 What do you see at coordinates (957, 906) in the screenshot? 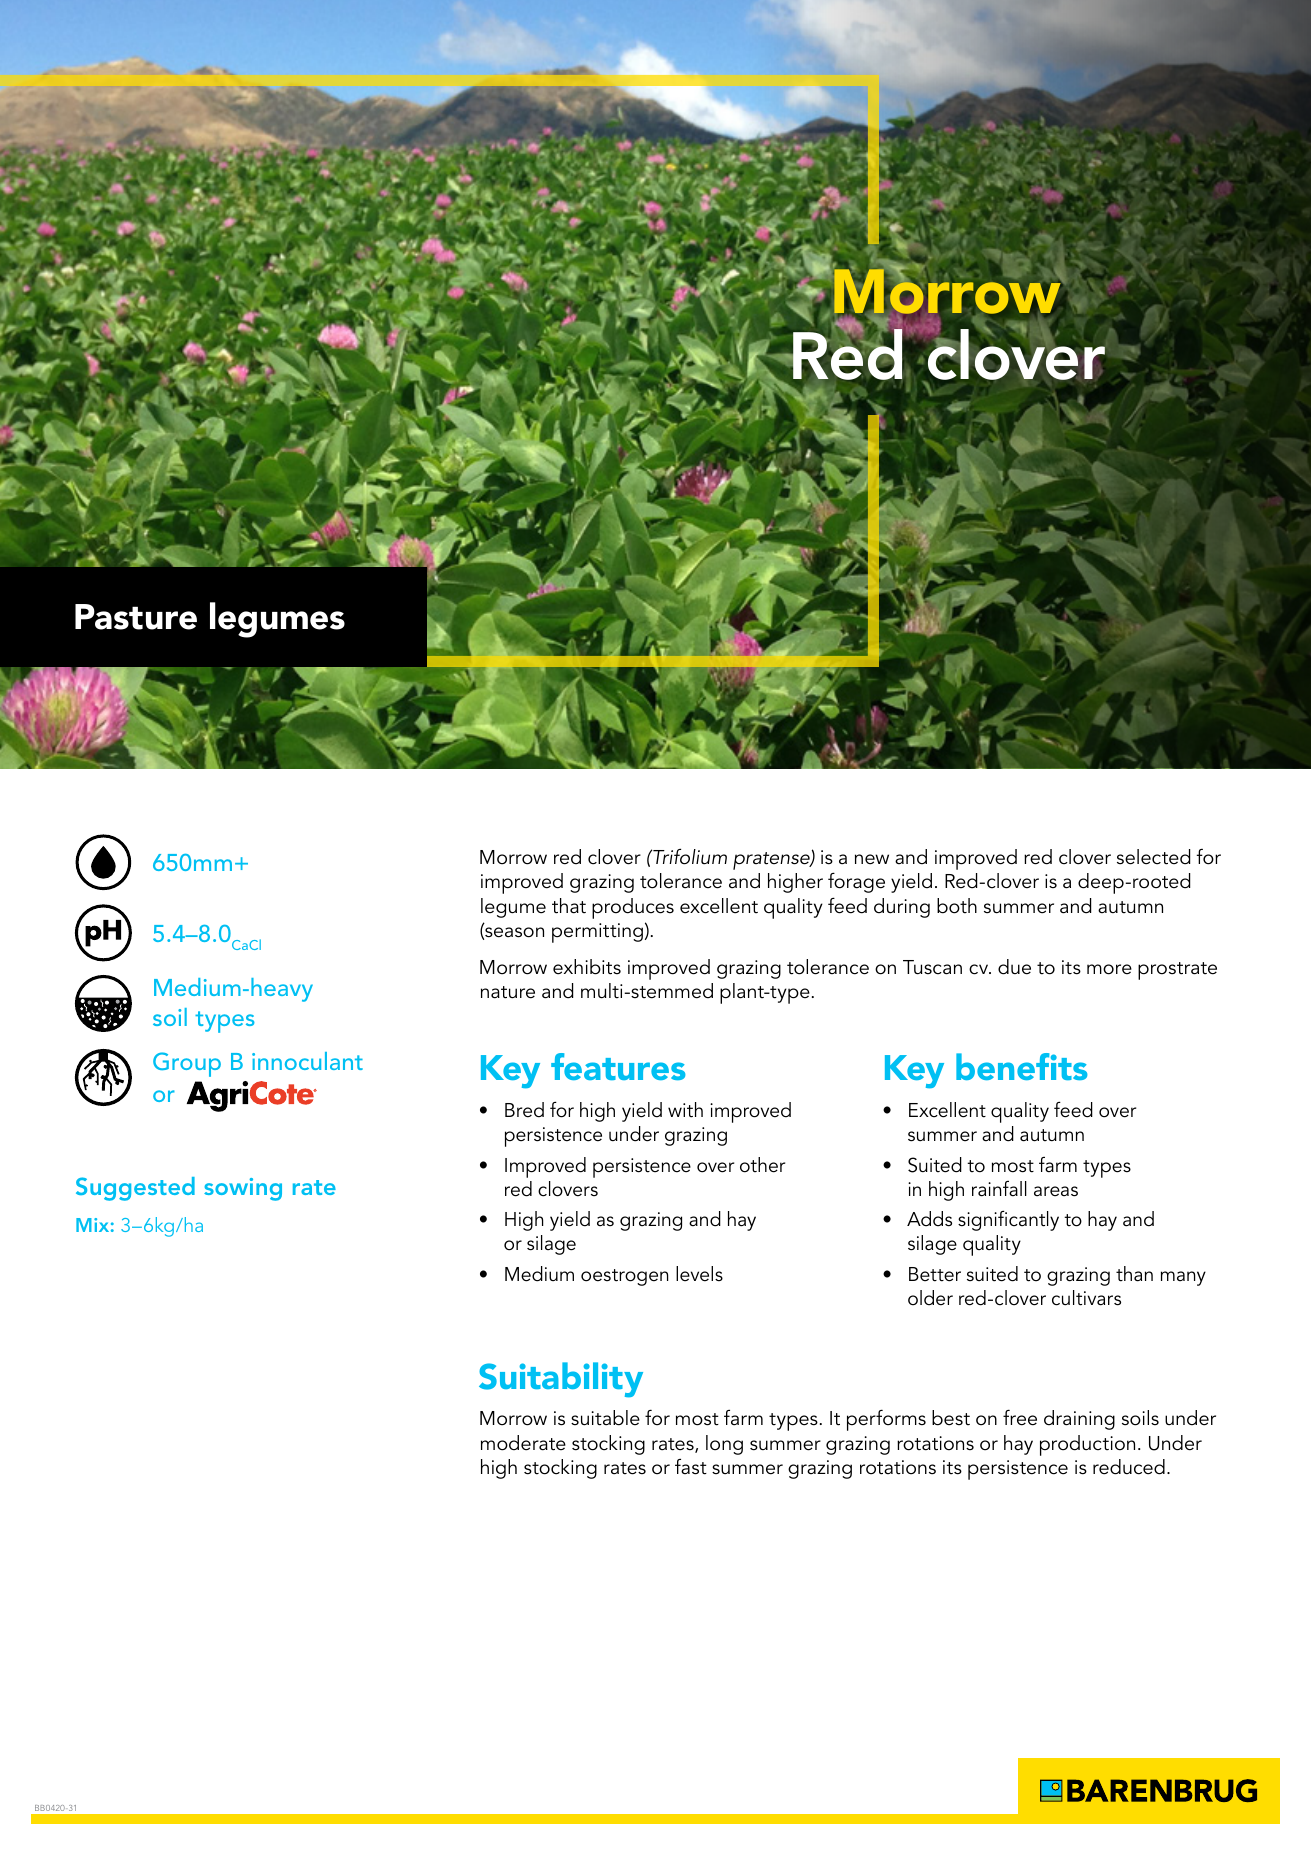
I see `both` at bounding box center [957, 906].
